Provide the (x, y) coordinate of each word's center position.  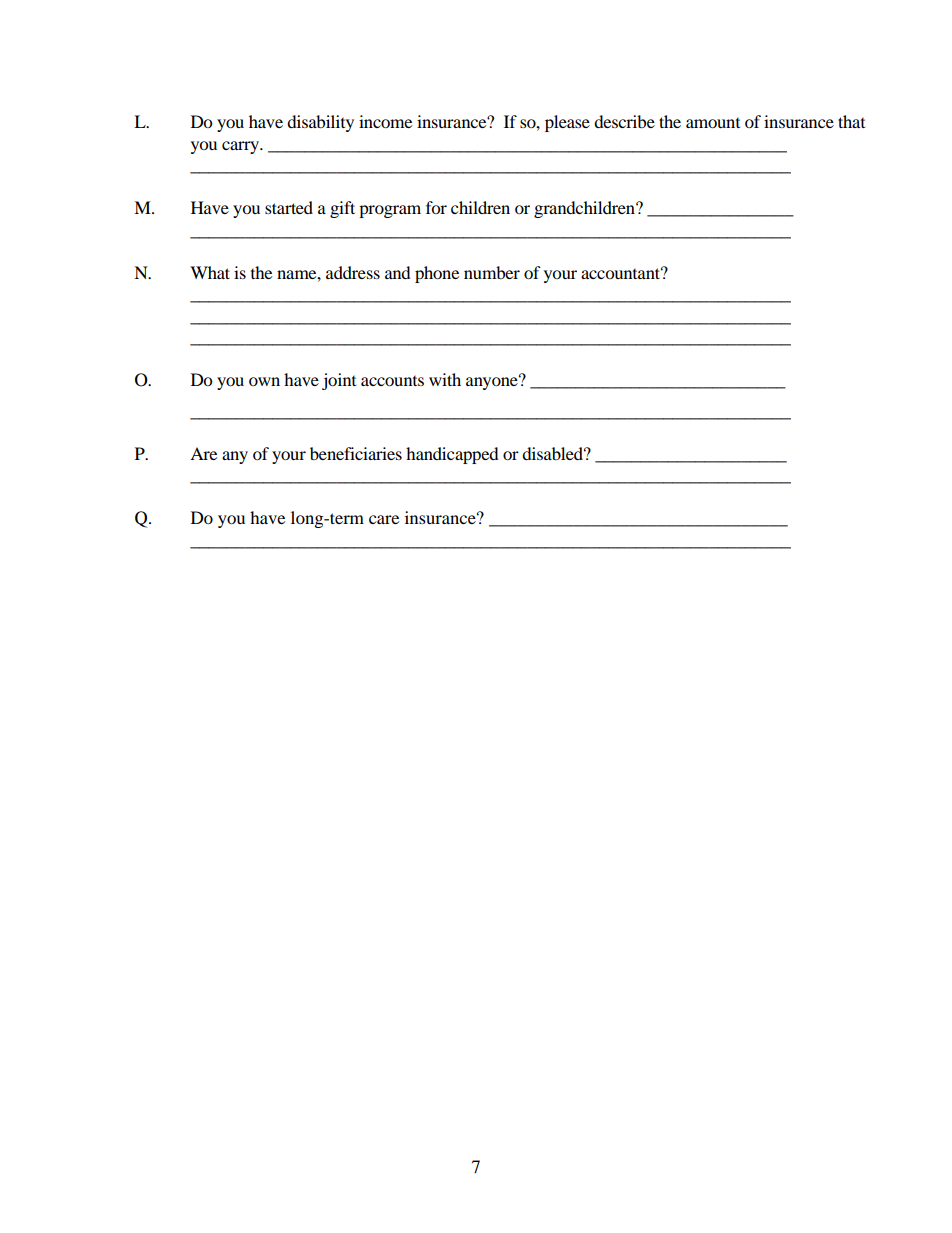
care (384, 519)
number (492, 272)
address (353, 272)
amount (713, 123)
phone (437, 274)
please (567, 123)
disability (320, 123)
